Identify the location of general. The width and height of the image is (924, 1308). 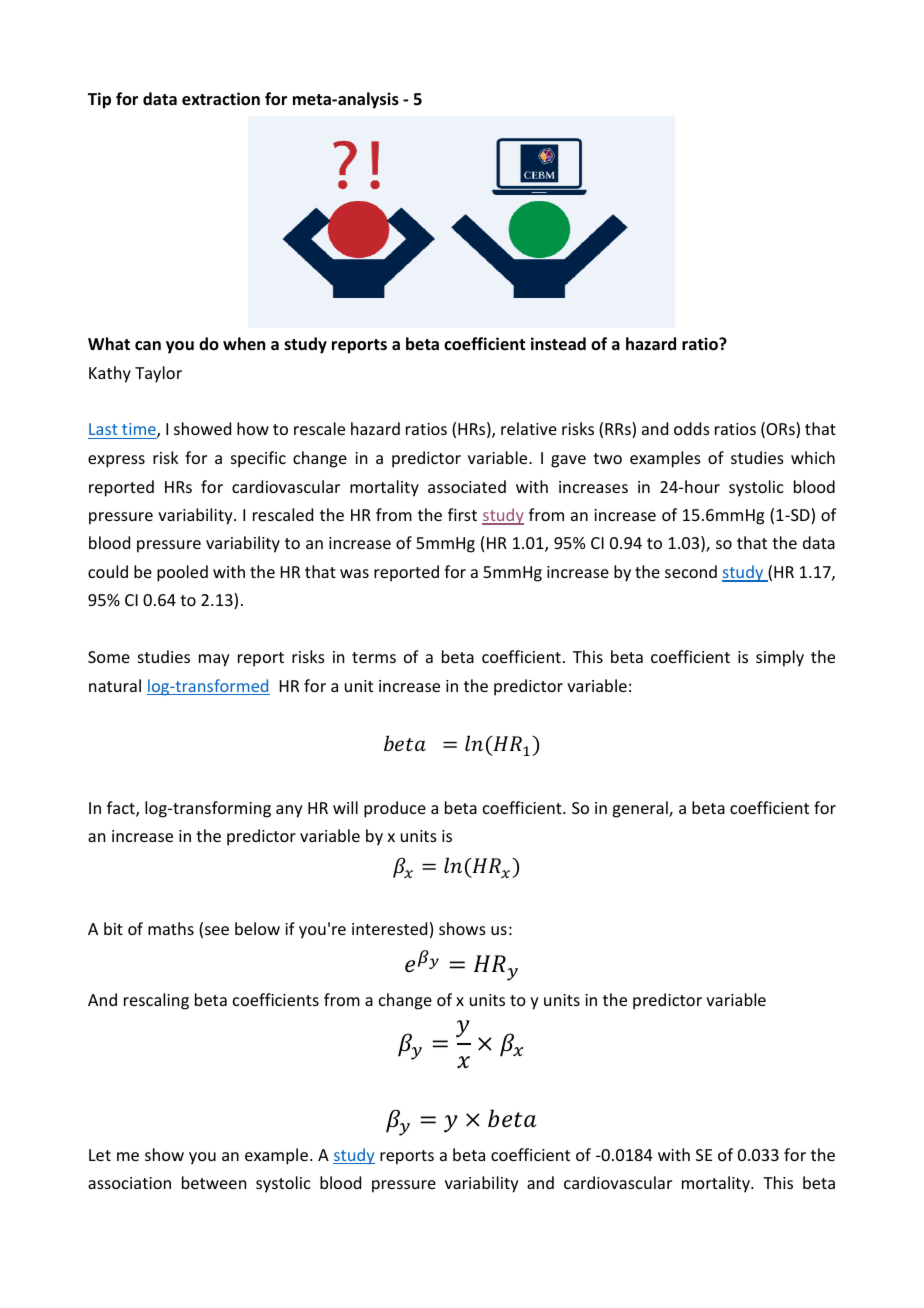
(641, 809).
